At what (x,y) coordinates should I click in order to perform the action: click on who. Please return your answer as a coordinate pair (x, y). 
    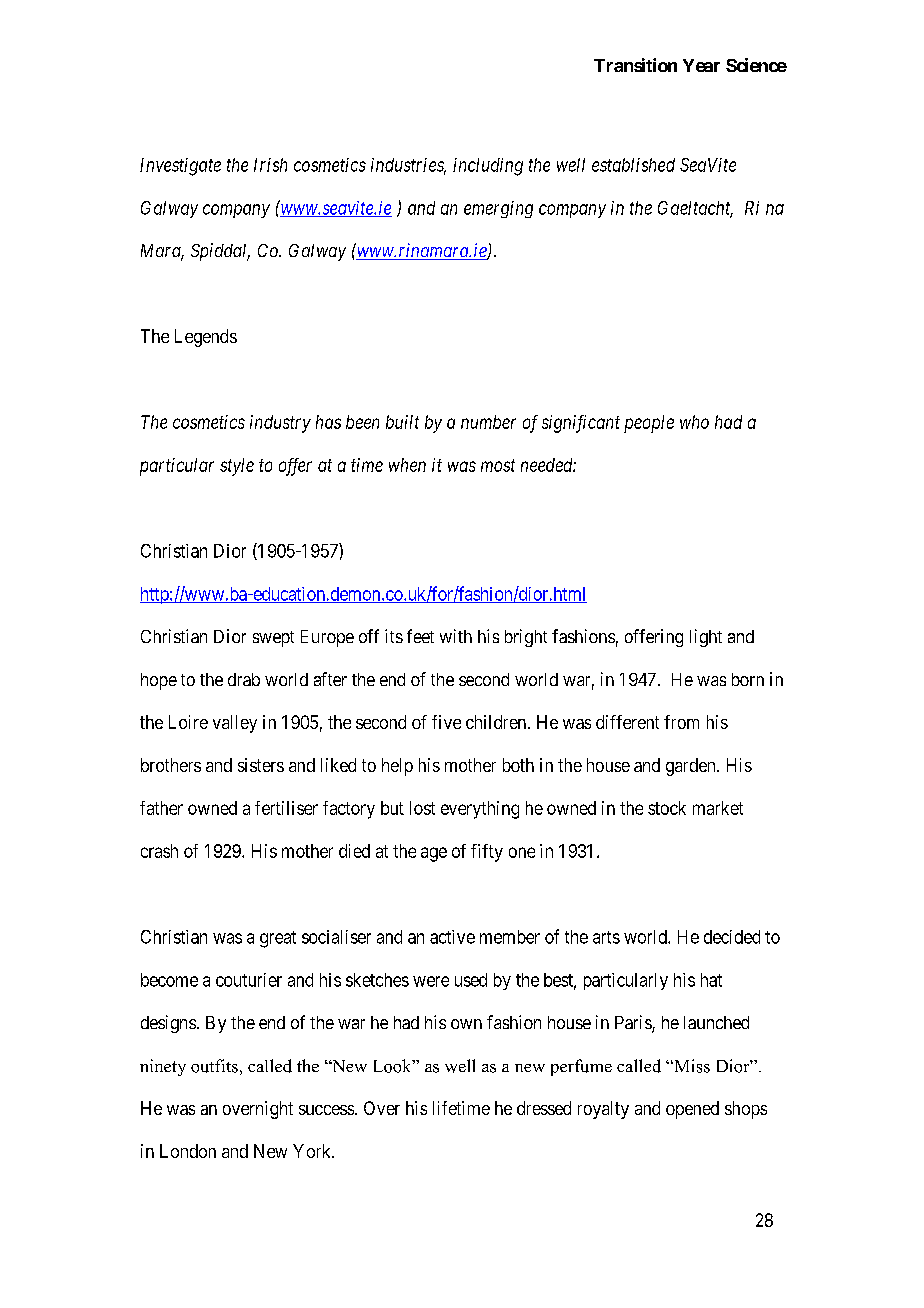
    Looking at the image, I should click on (694, 422).
